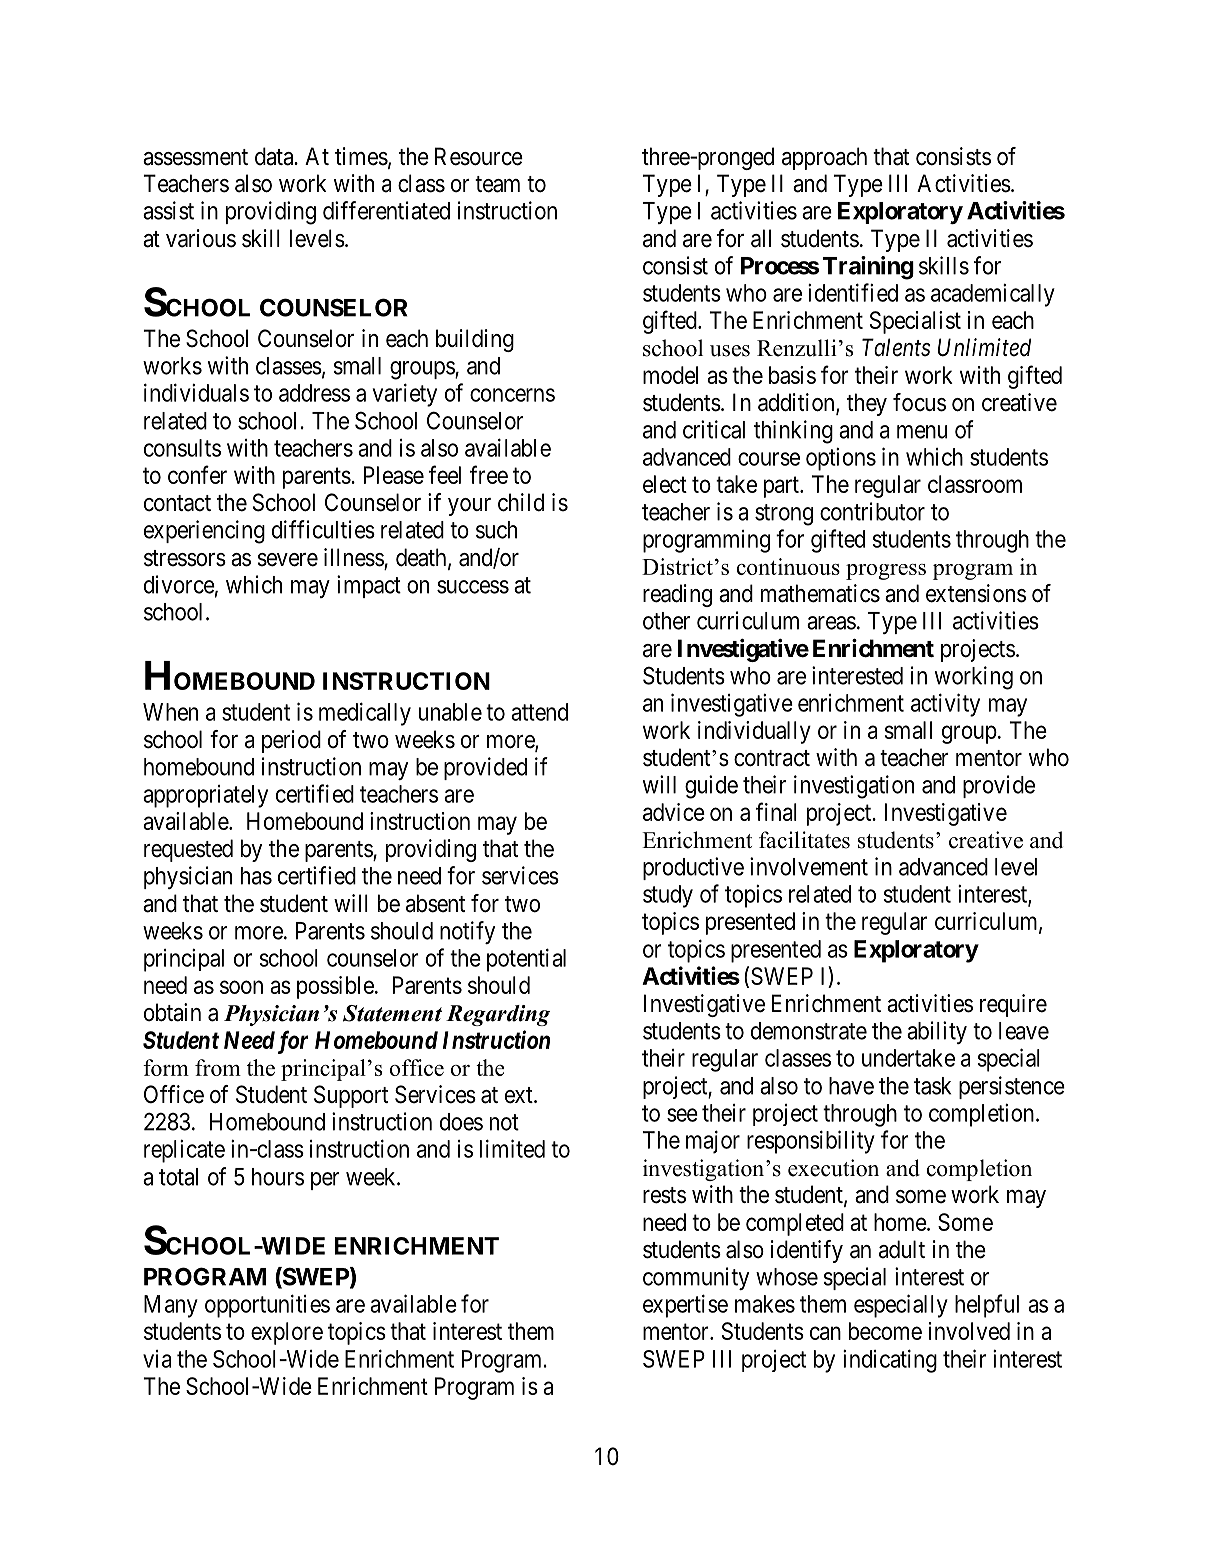 Image resolution: width=1212 pixels, height=1568 pixels. What do you see at coordinates (685, 1306) in the screenshot?
I see `expertise` at bounding box center [685, 1306].
